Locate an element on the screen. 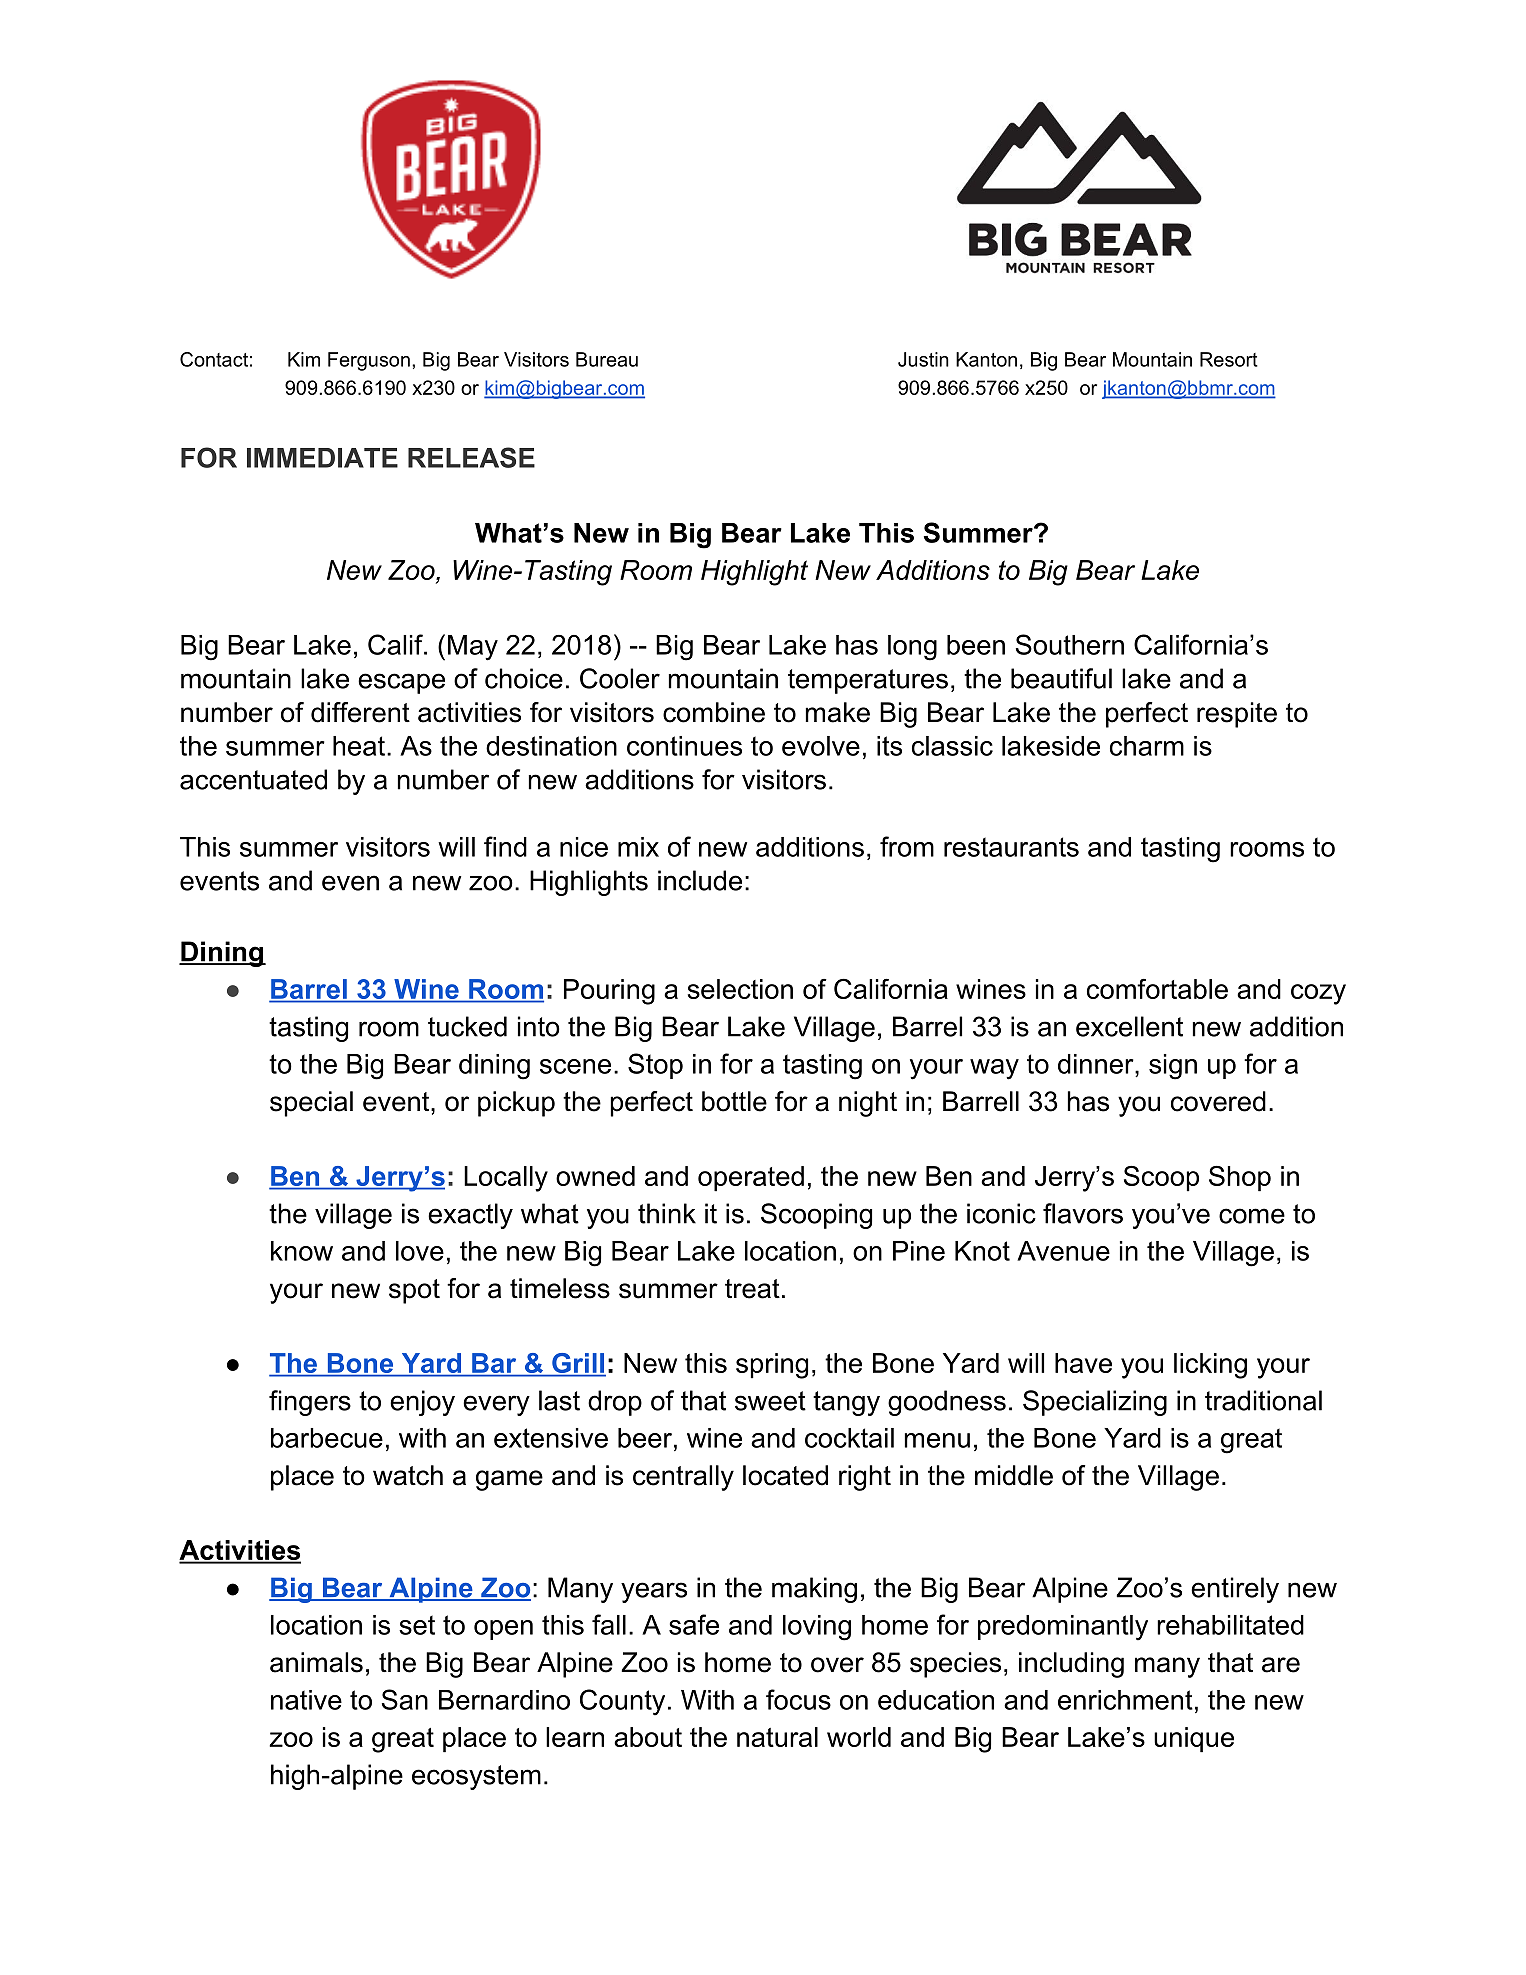  sign is located at coordinates (1173, 1067).
